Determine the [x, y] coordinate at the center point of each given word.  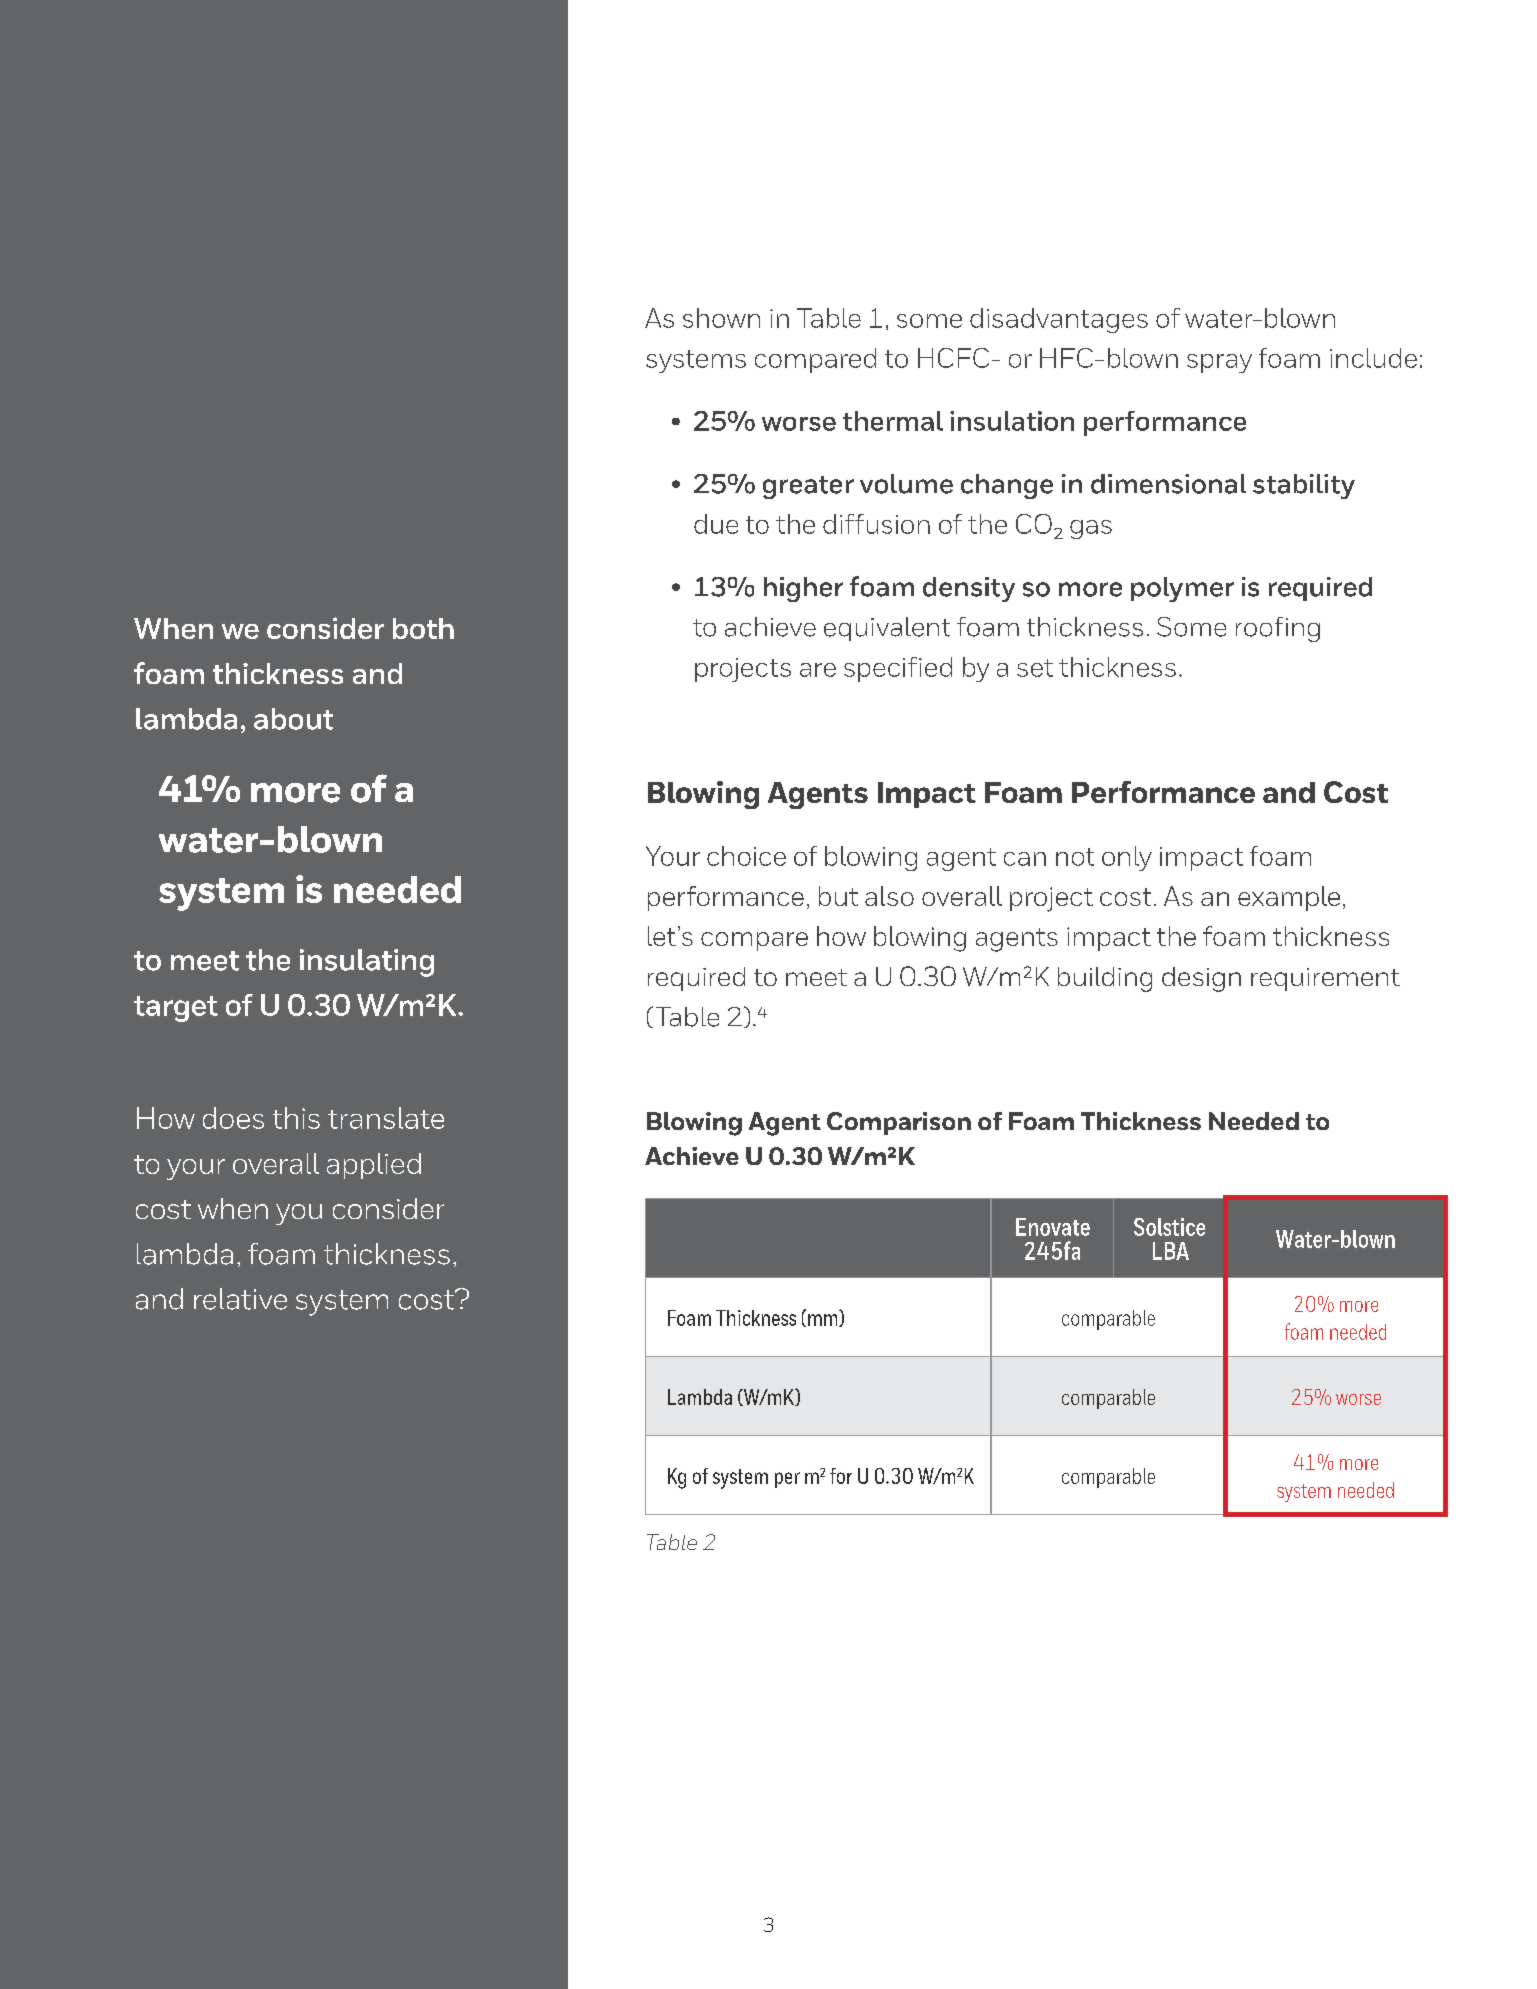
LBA [1171, 1251]
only [1127, 858]
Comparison [899, 1123]
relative [240, 1299]
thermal [893, 421]
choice [746, 856]
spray [1219, 363]
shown [721, 318]
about [293, 719]
